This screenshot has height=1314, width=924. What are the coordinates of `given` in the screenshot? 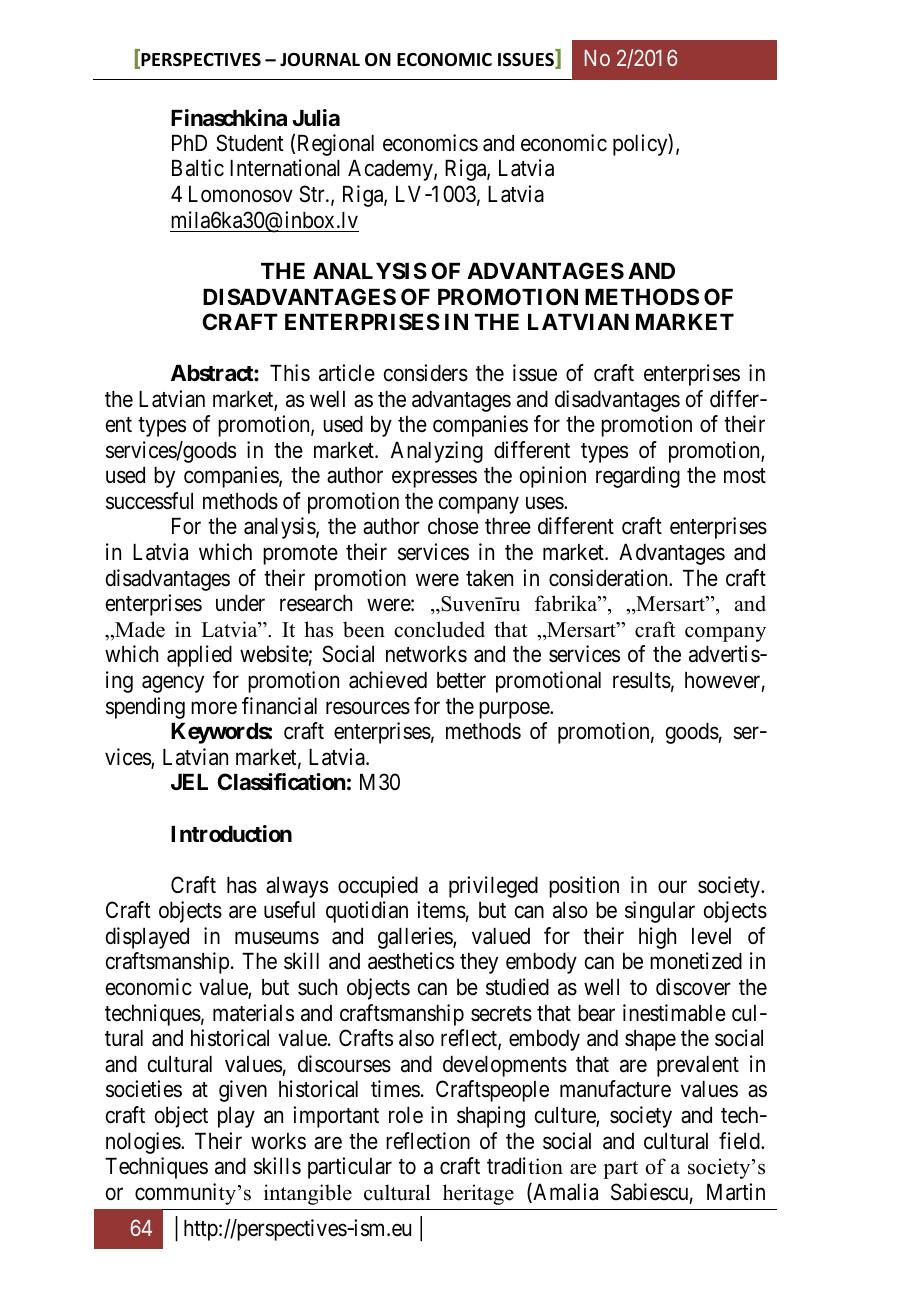 It's located at (243, 1091).
